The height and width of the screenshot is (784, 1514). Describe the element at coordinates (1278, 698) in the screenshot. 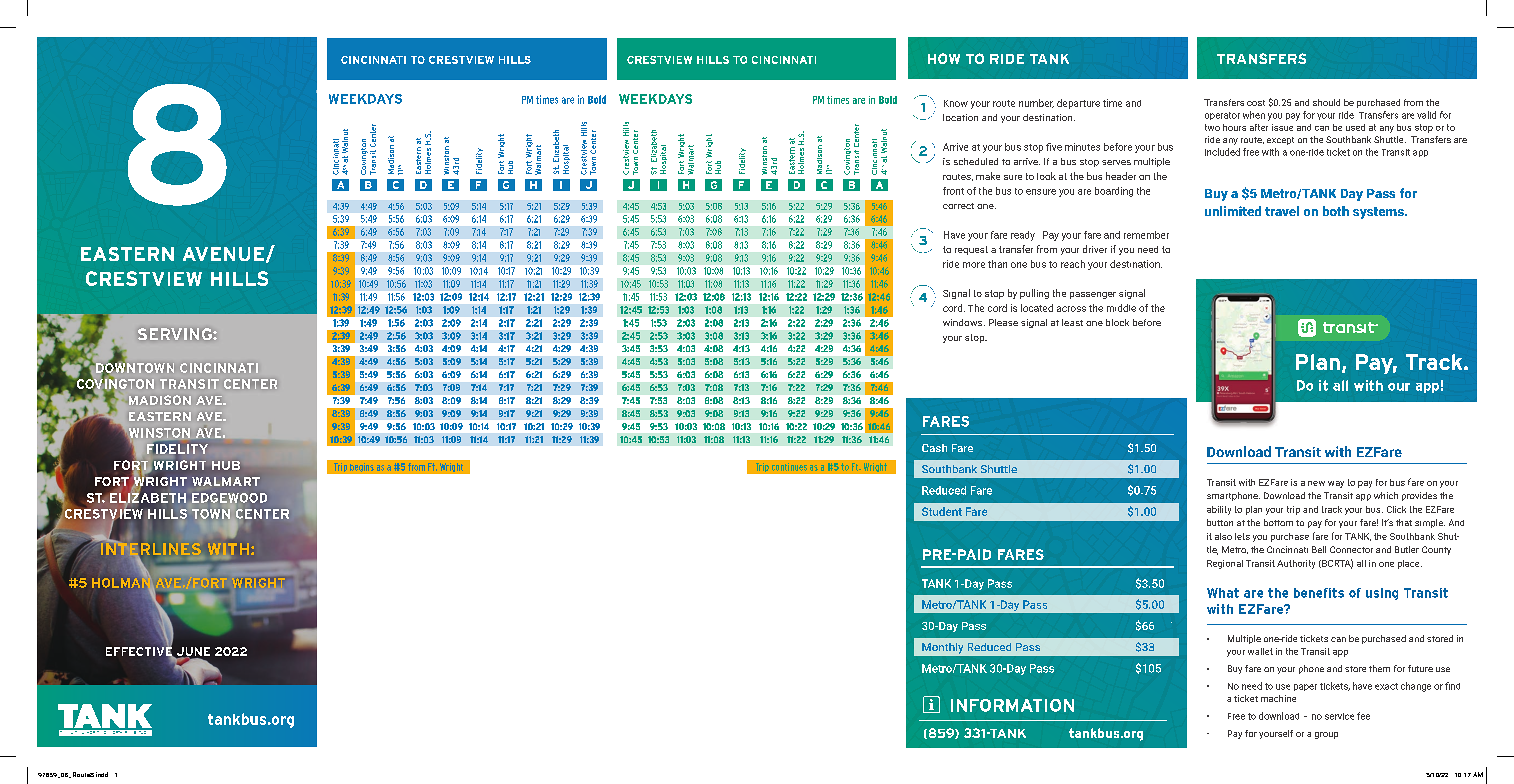

I see `machine` at that location.
